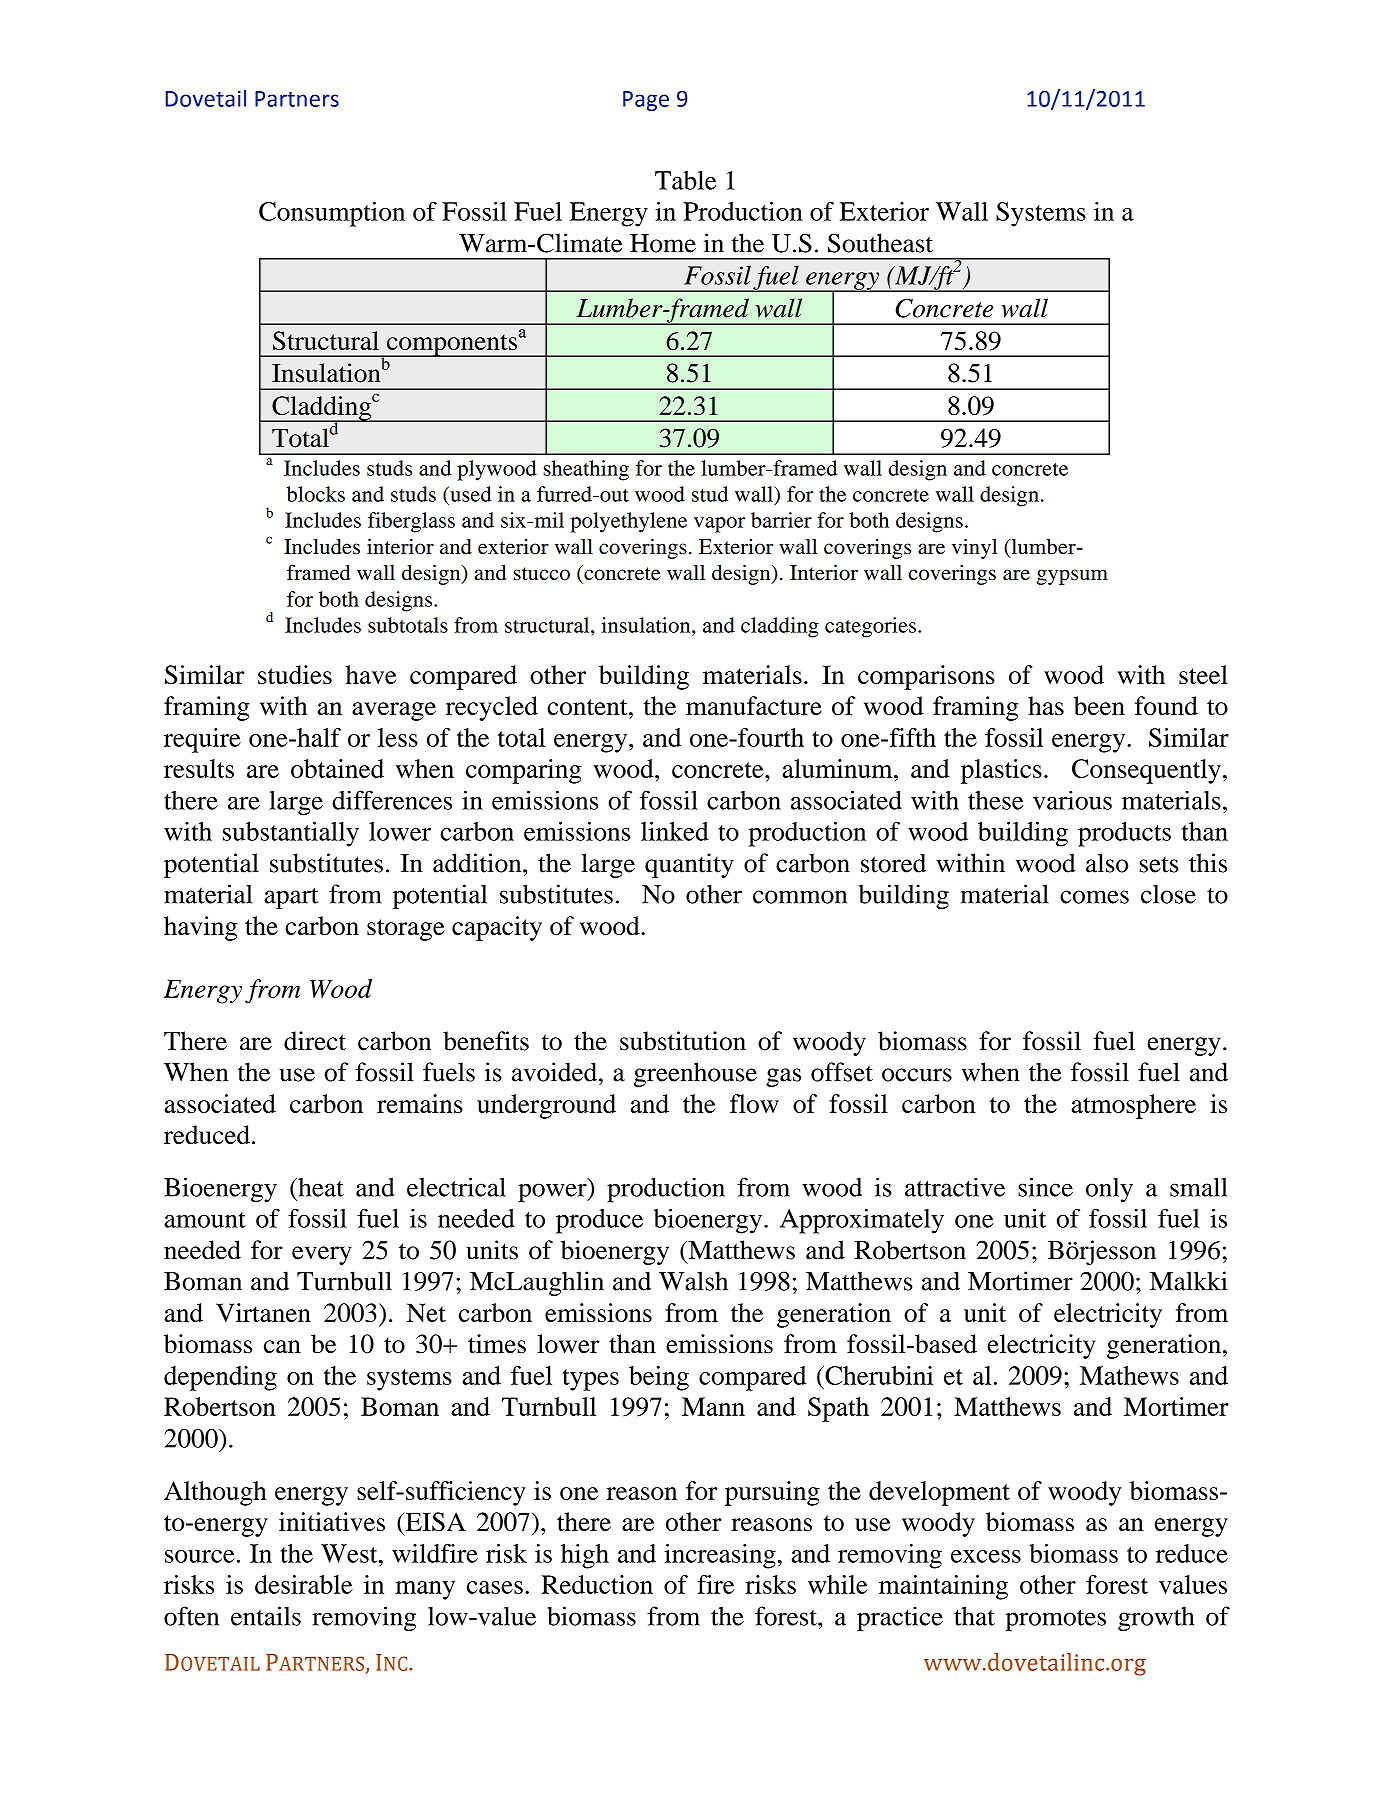 The image size is (1392, 1801). Describe the element at coordinates (332, 214) in the image. I see `Consumption` at that location.
